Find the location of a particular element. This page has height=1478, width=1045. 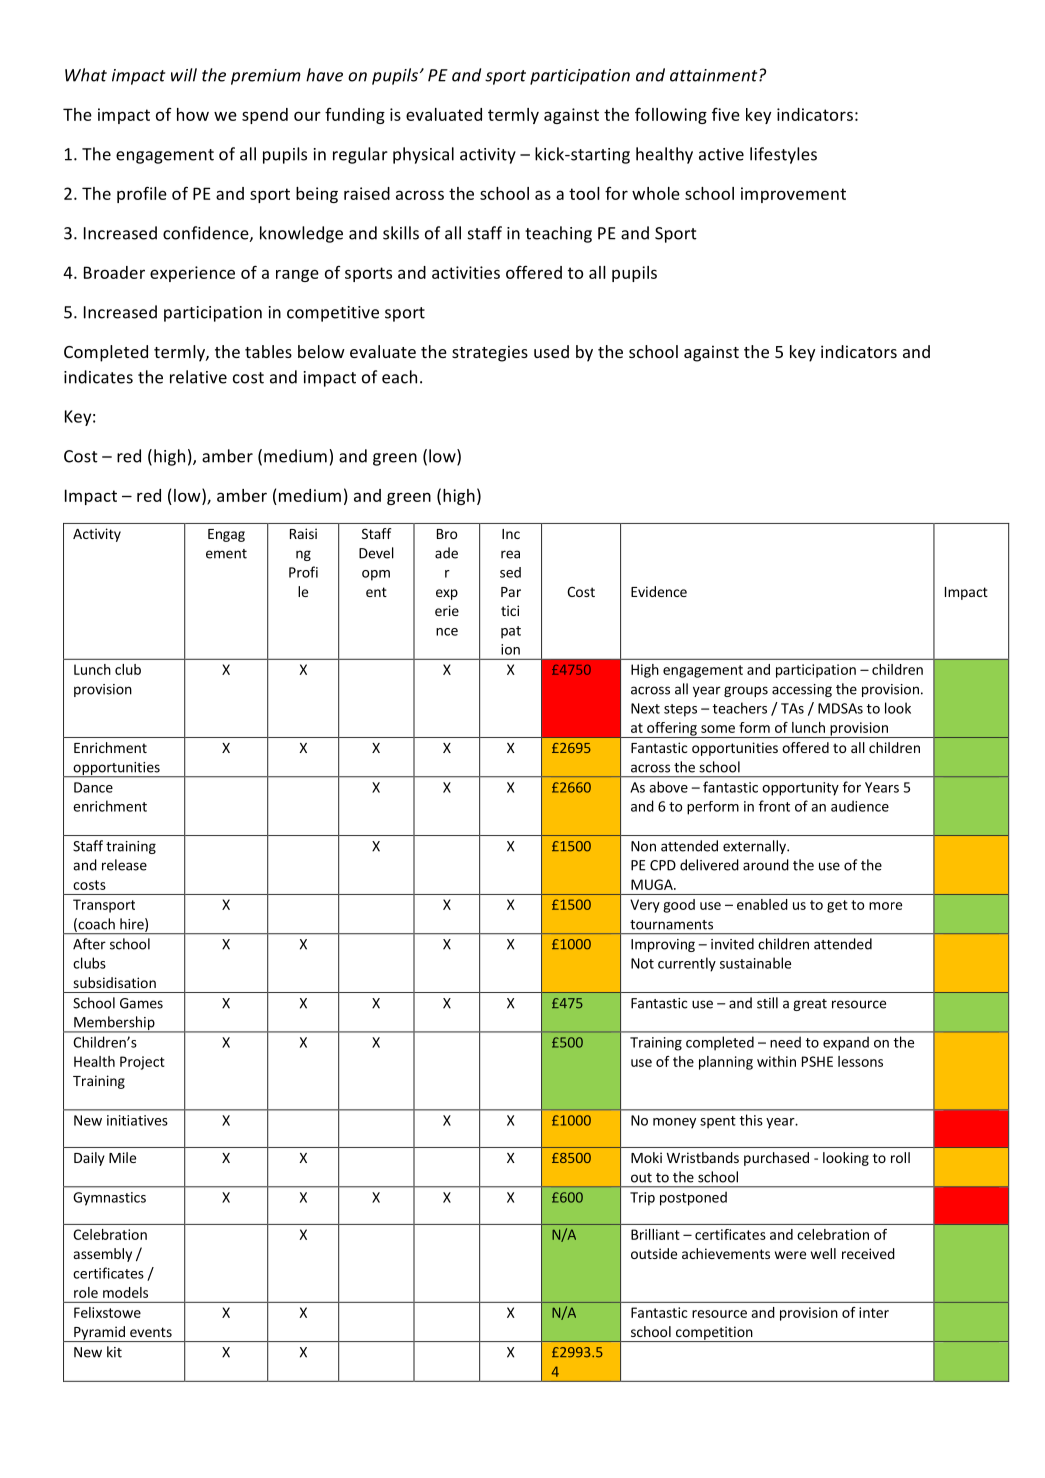

Raisi is located at coordinates (303, 533).
